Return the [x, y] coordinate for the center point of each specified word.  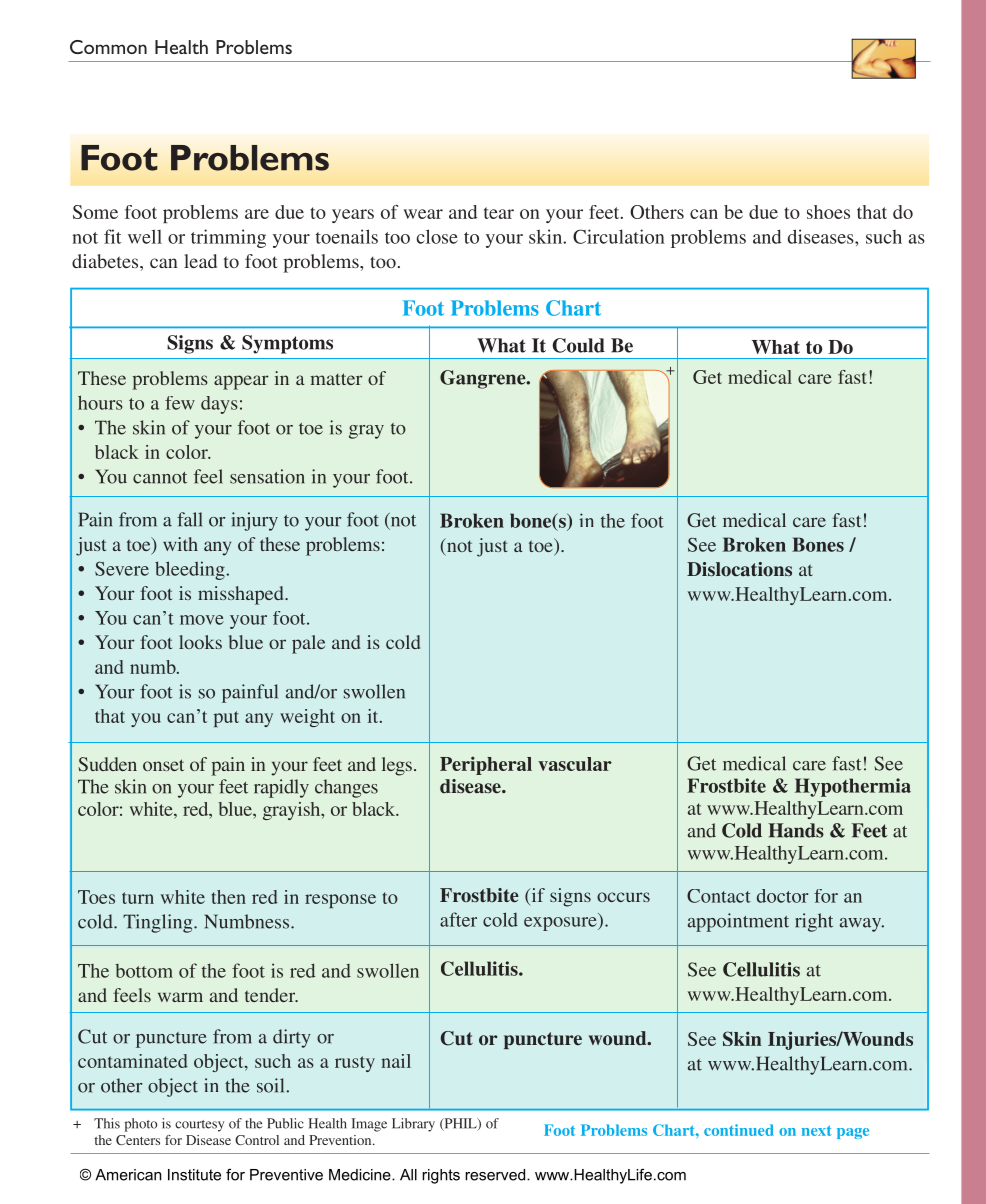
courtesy [199, 1126]
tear [499, 213]
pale [308, 644]
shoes [828, 212]
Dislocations [739, 569]
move [202, 620]
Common [108, 47]
